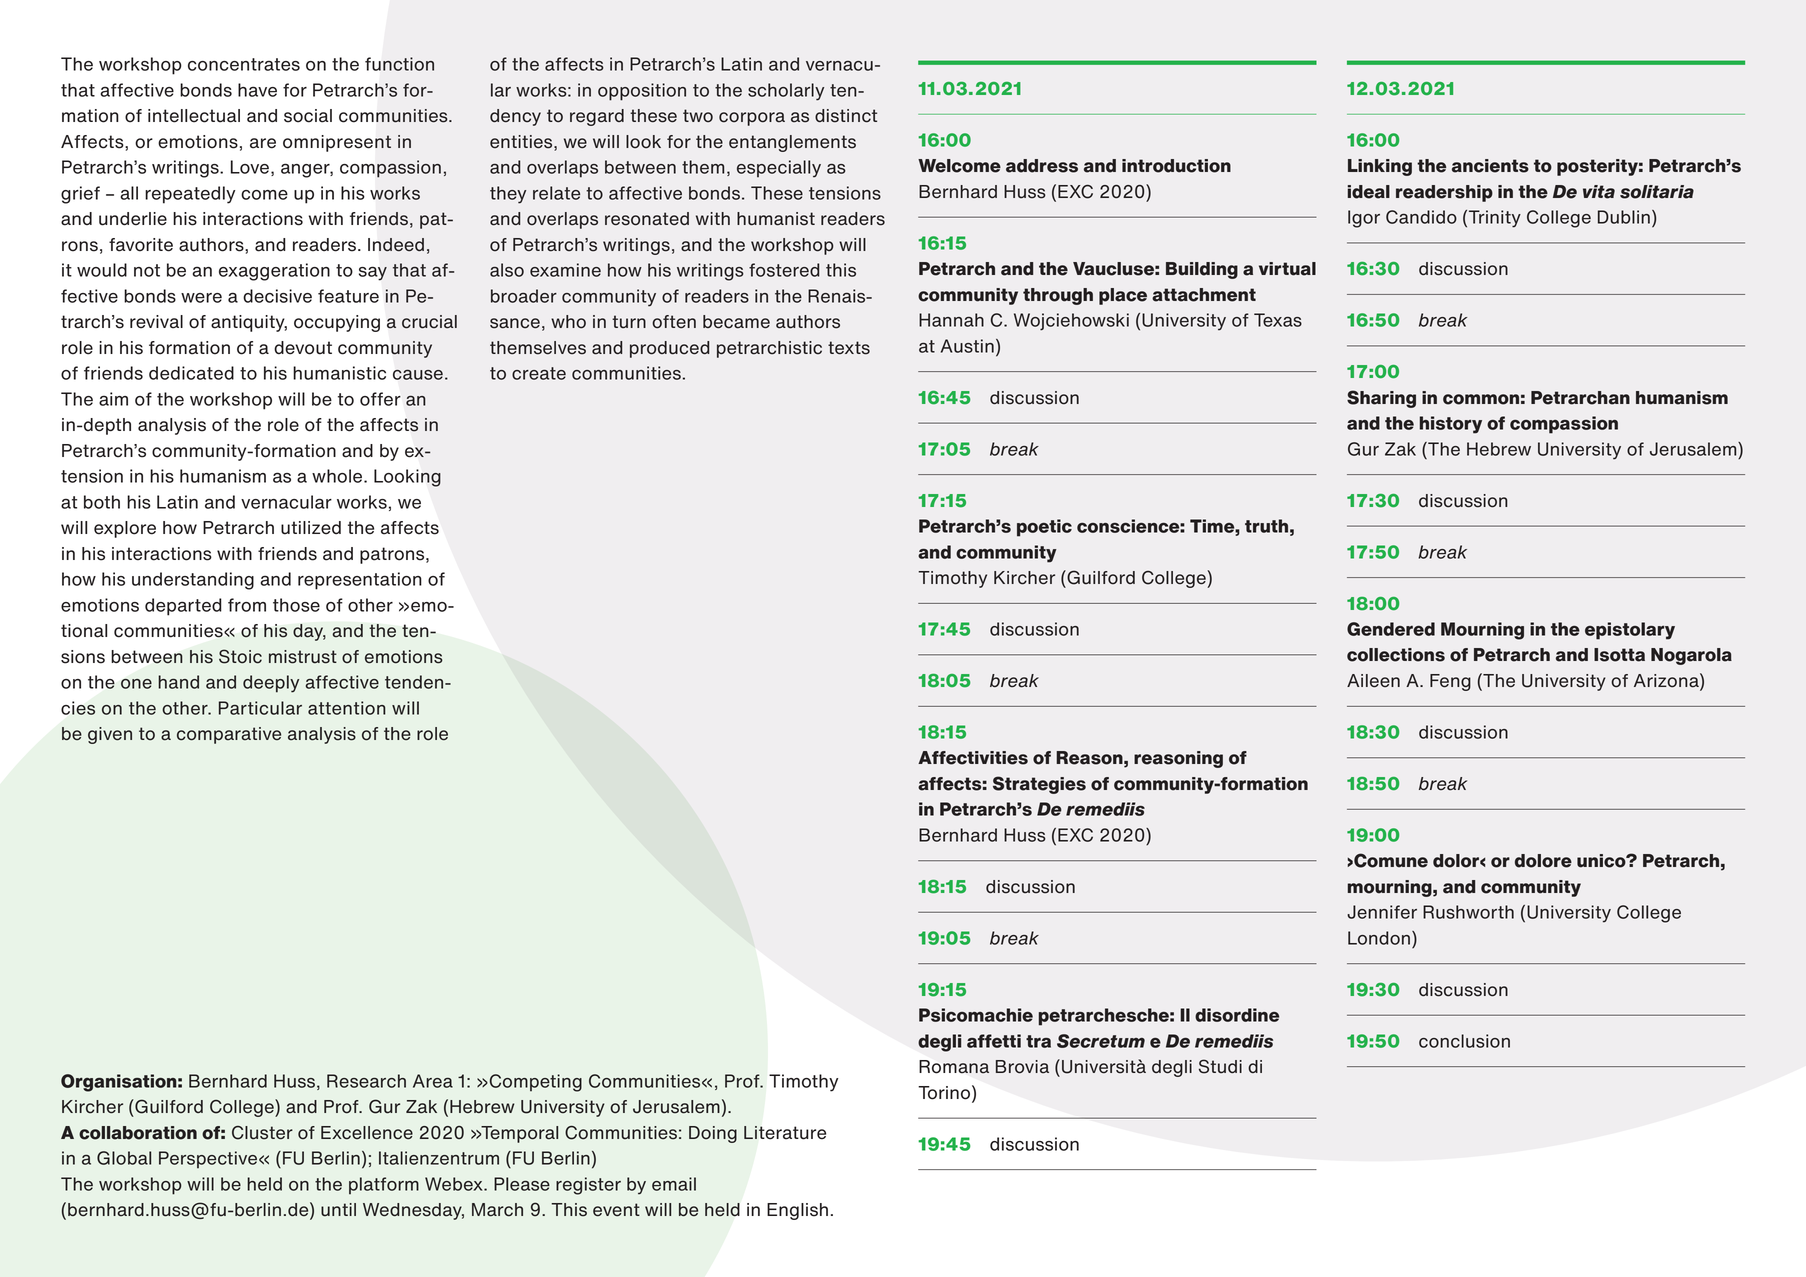 This document has width=1806, height=1277. Describe the element at coordinates (1464, 1041) in the document. I see `conclusion` at that location.
